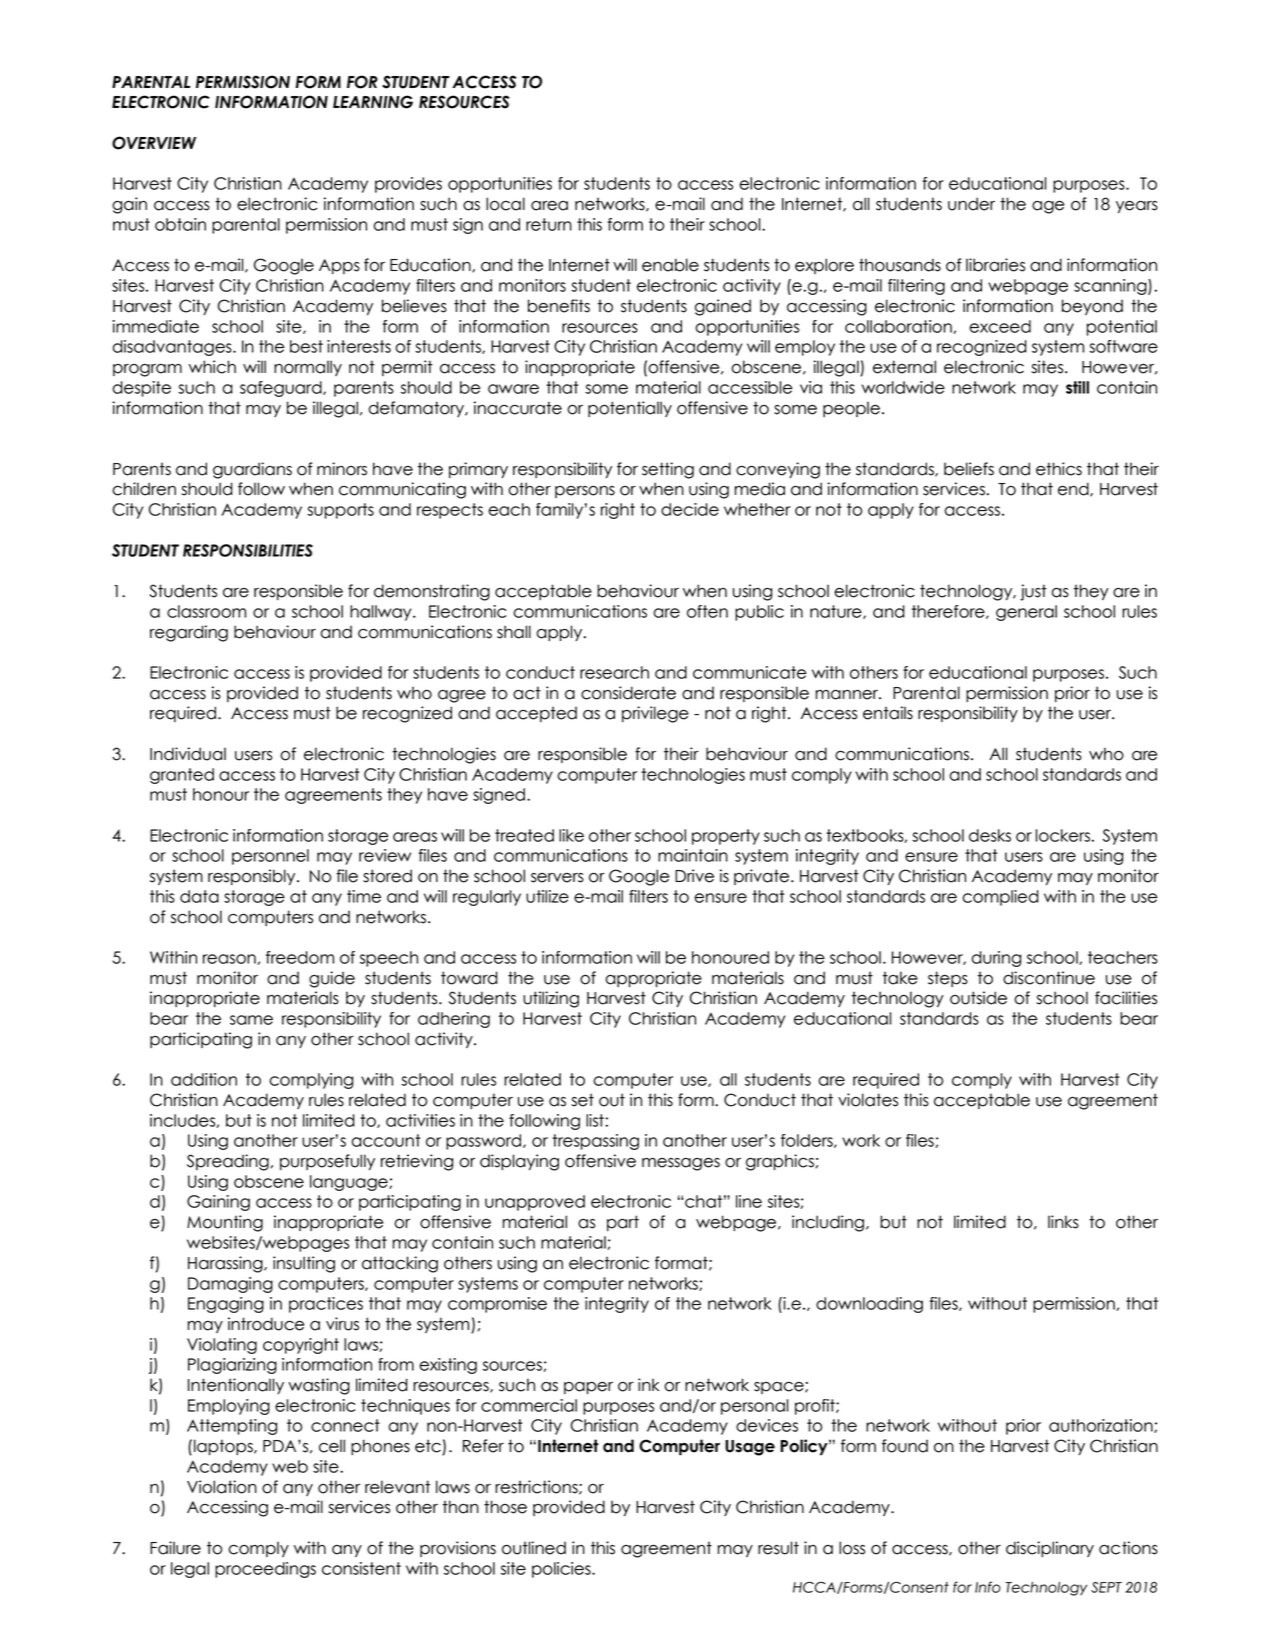 The height and width of the screenshot is (1644, 1270). I want to click on often, so click(707, 611).
